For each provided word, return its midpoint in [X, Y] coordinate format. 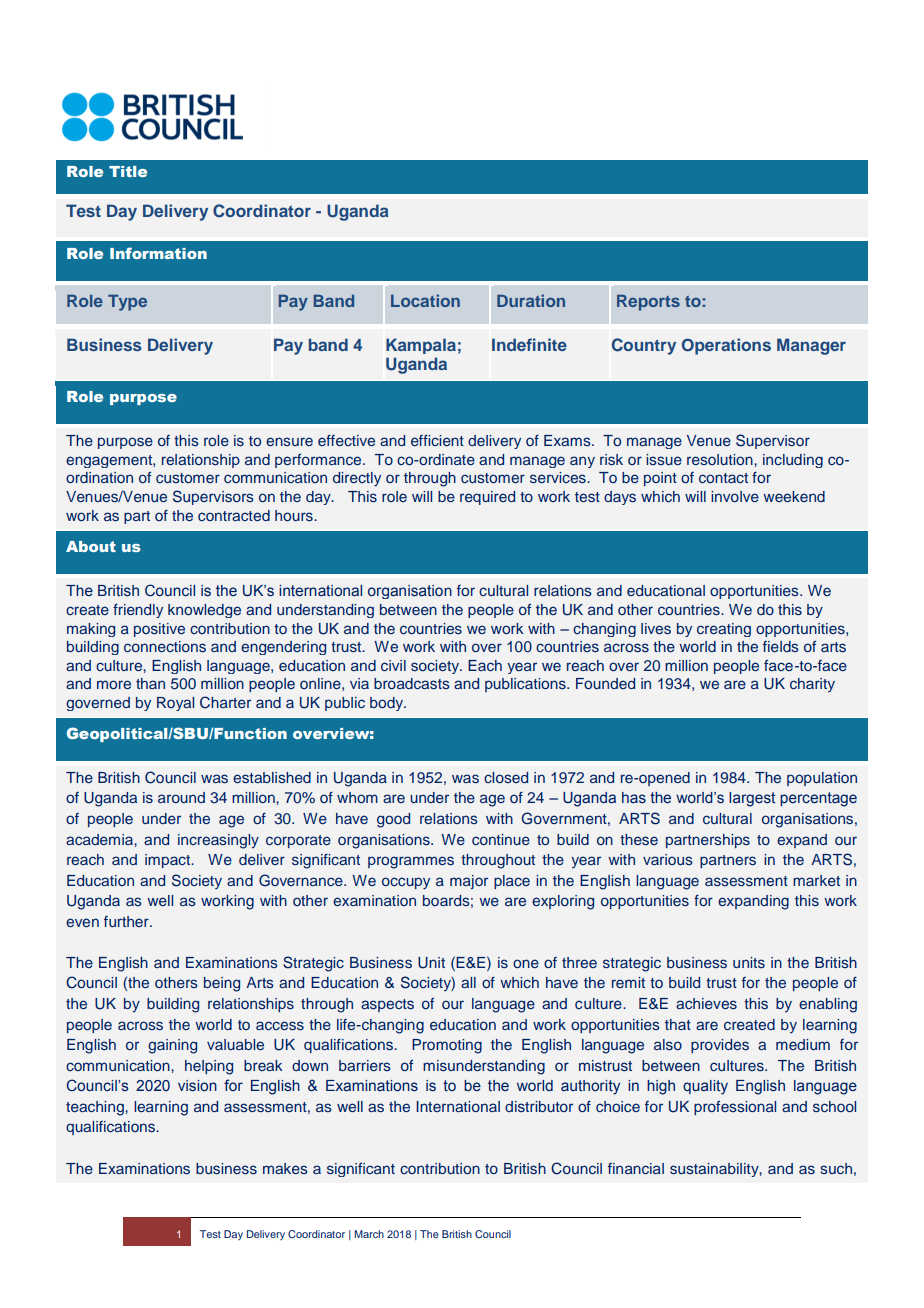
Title [128, 171]
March [369, 1234]
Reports [648, 303]
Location [425, 300]
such [836, 1168]
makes [285, 1168]
